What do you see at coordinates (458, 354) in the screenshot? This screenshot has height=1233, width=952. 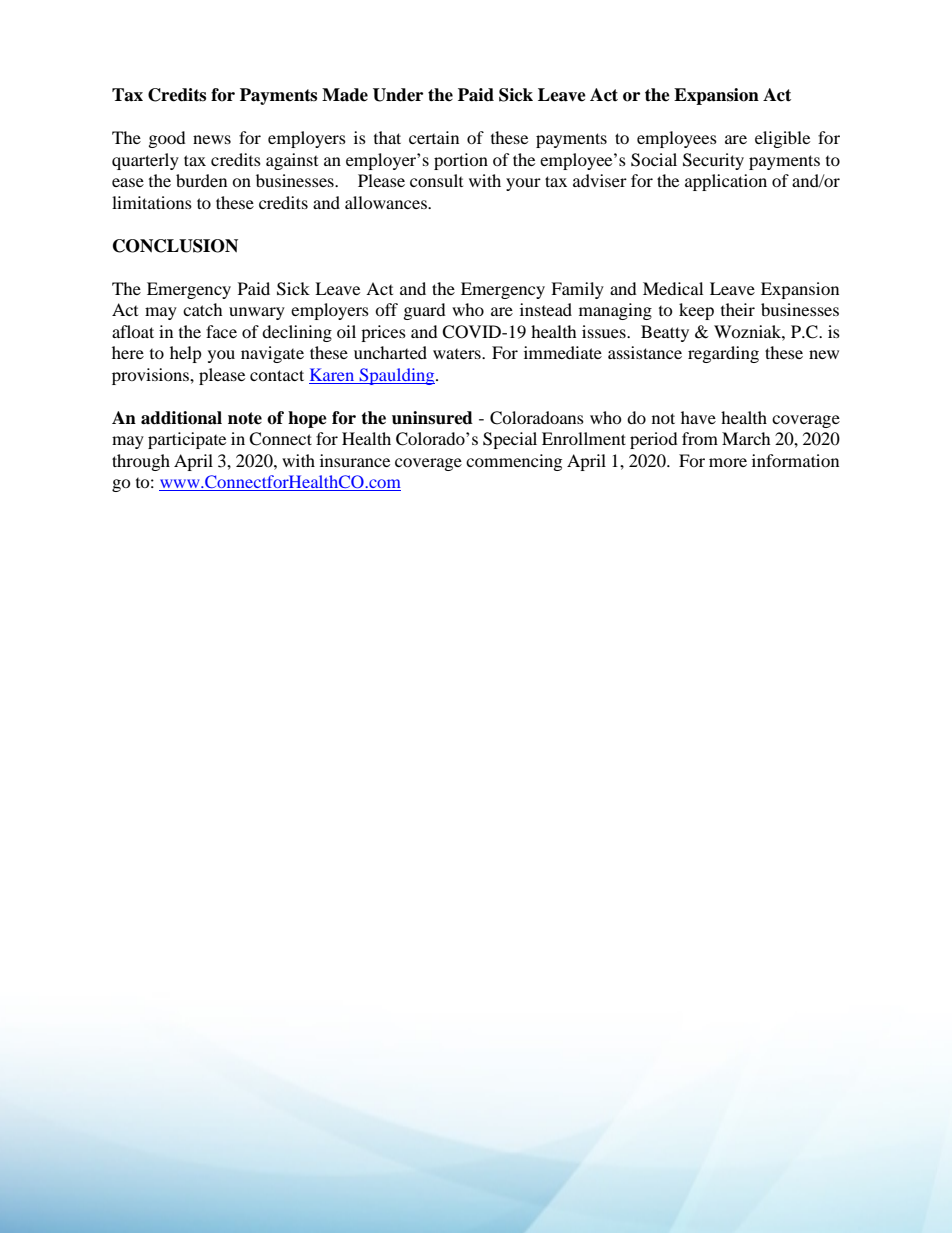 I see `waters` at bounding box center [458, 354].
